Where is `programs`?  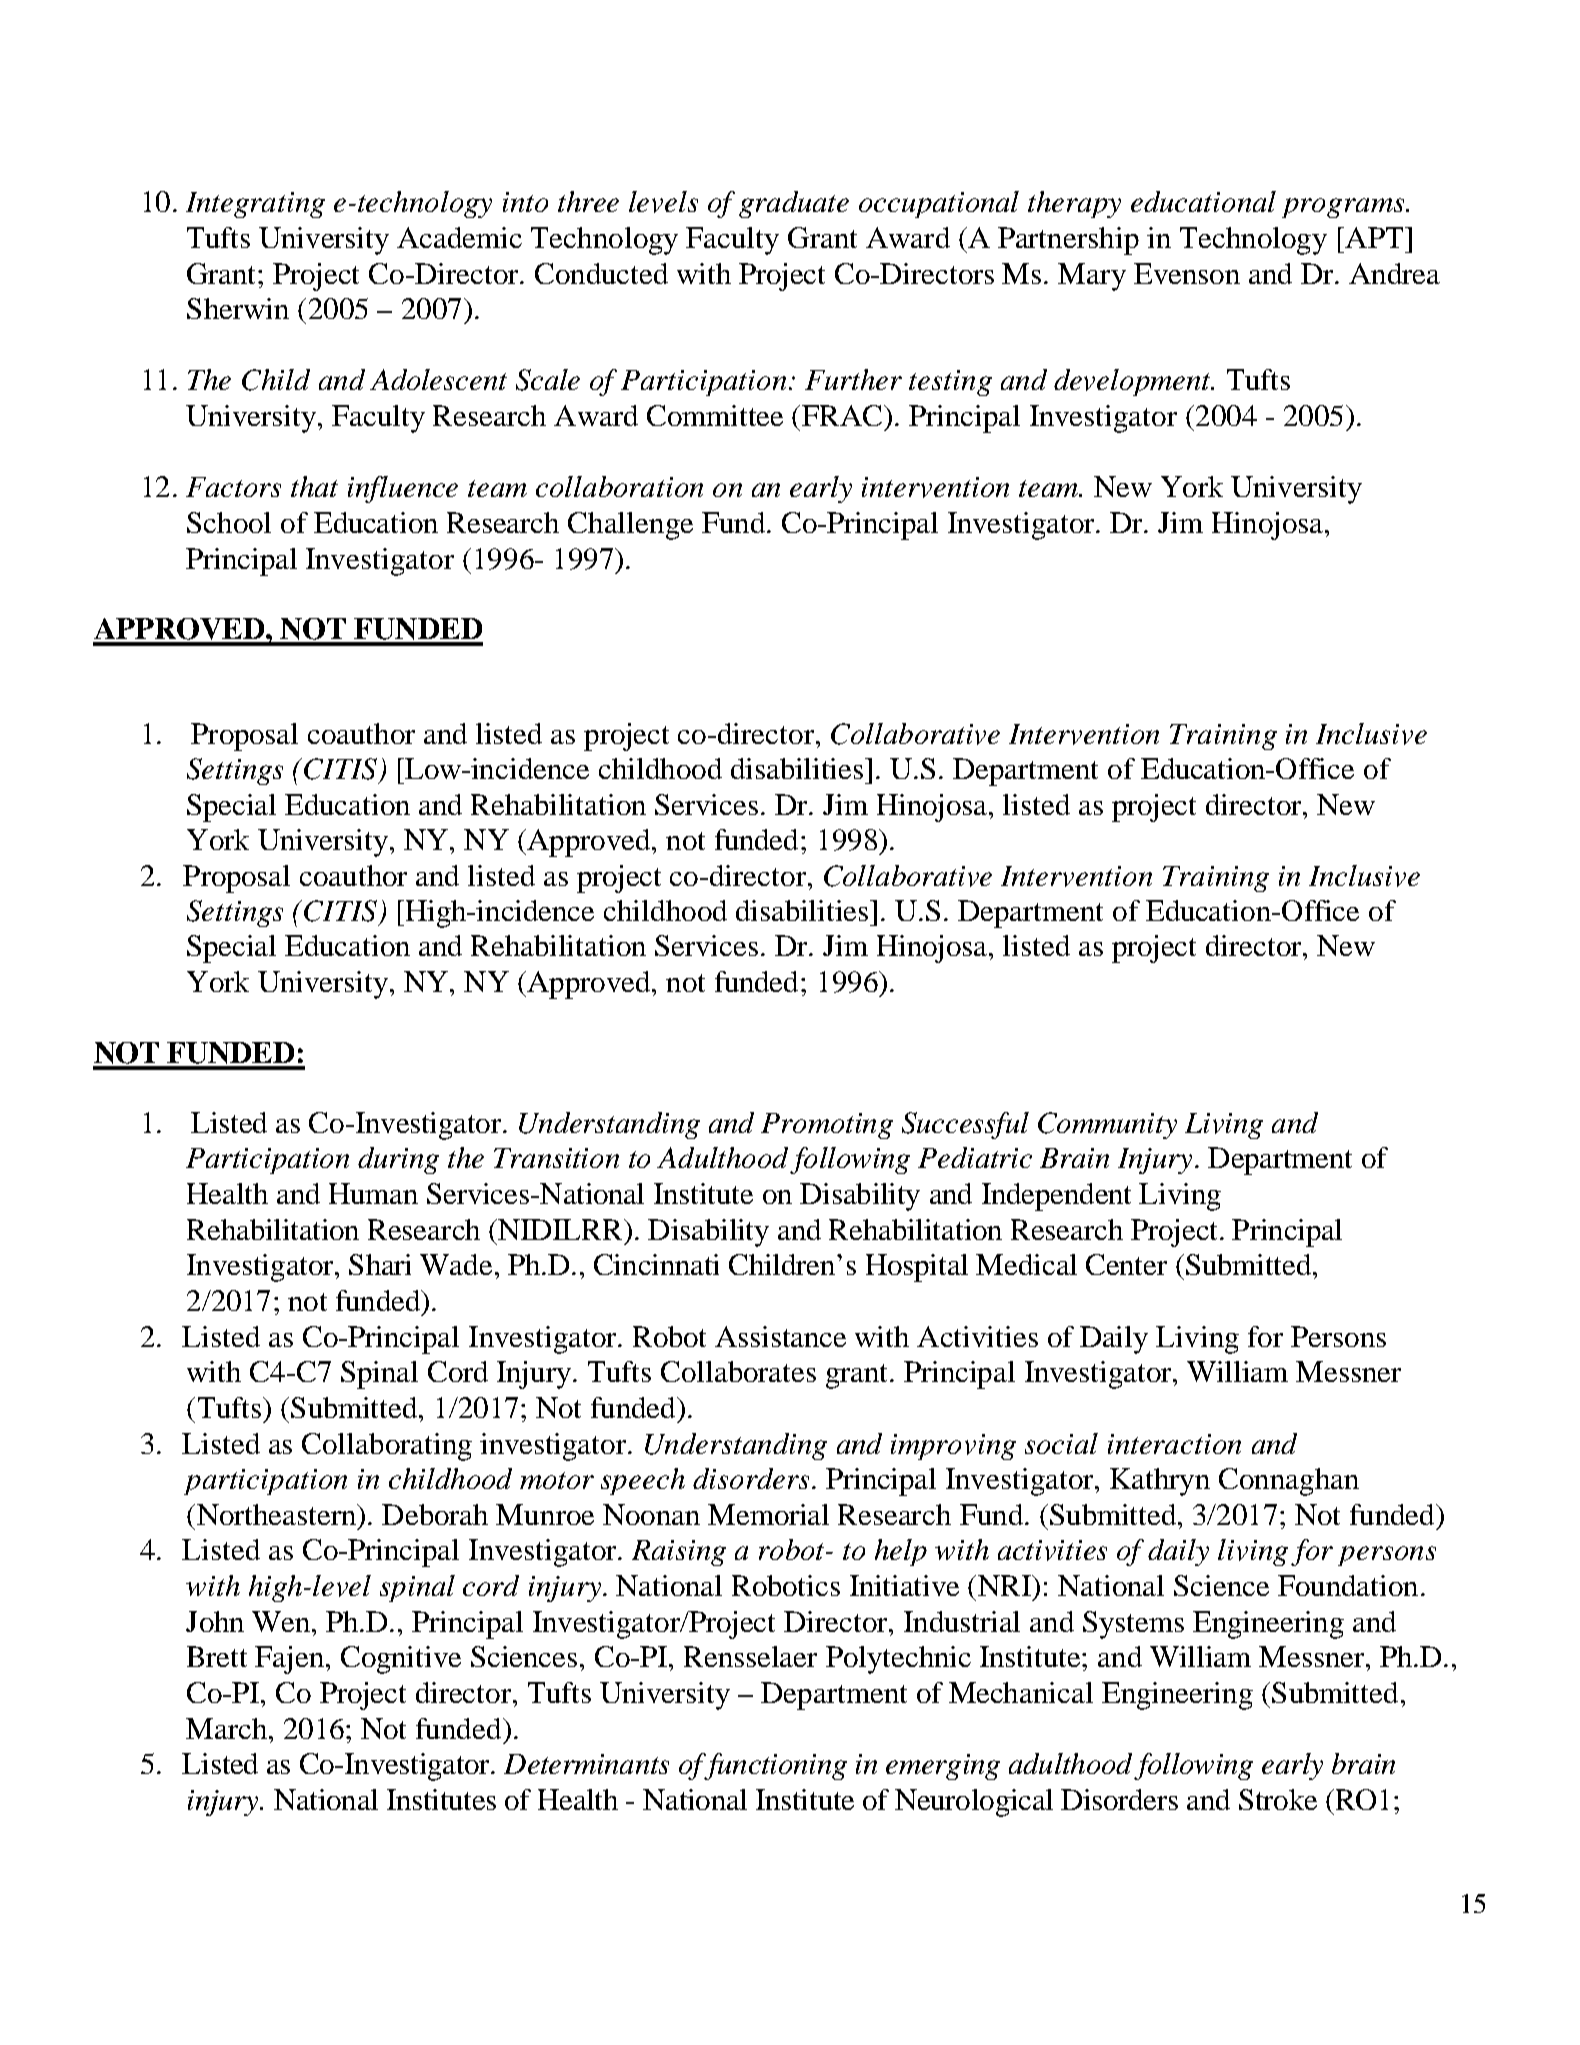
programs is located at coordinates (1344, 208).
